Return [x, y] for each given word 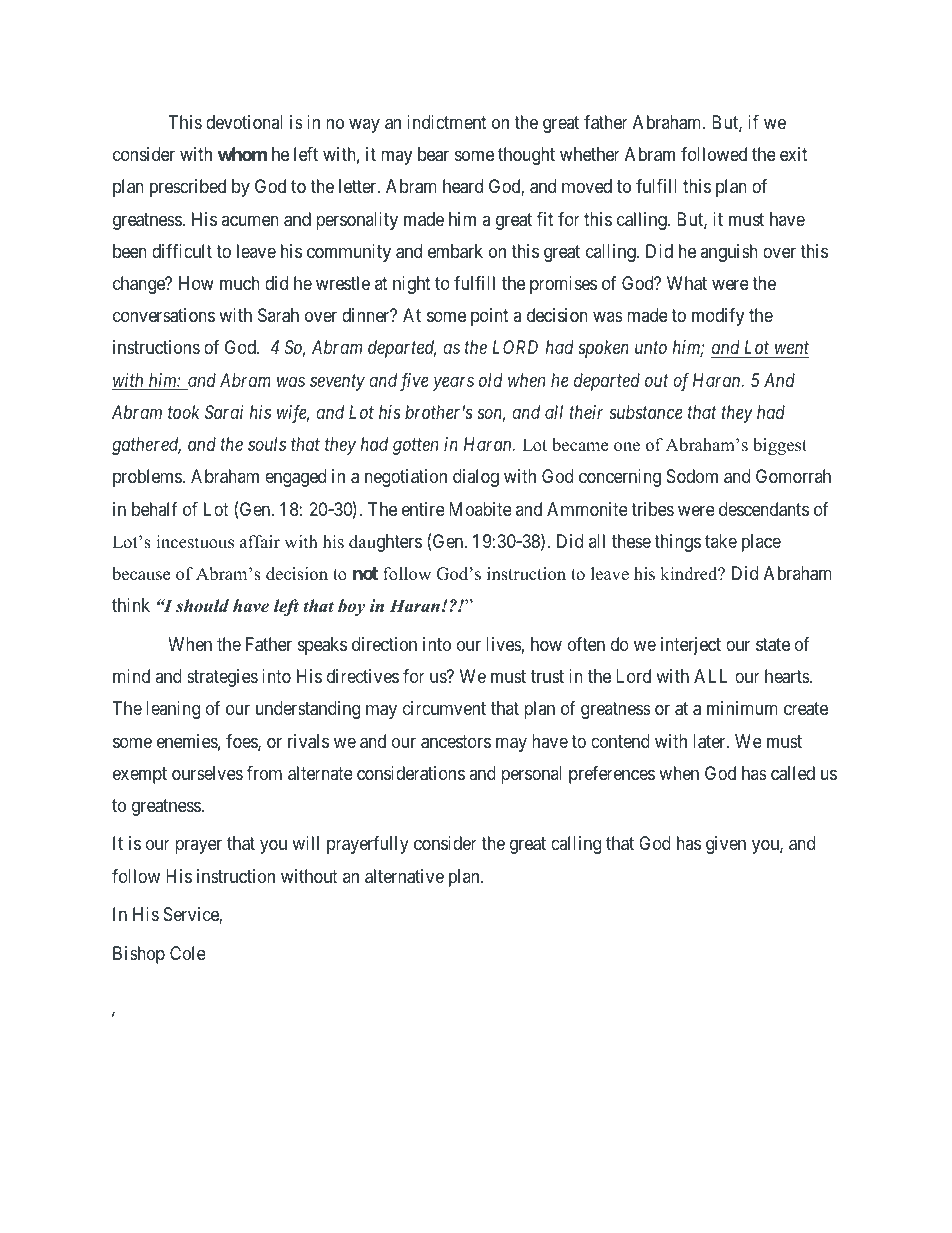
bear [433, 154]
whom [242, 154]
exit [794, 154]
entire [423, 509]
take [721, 541]
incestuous [195, 542]
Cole [188, 953]
